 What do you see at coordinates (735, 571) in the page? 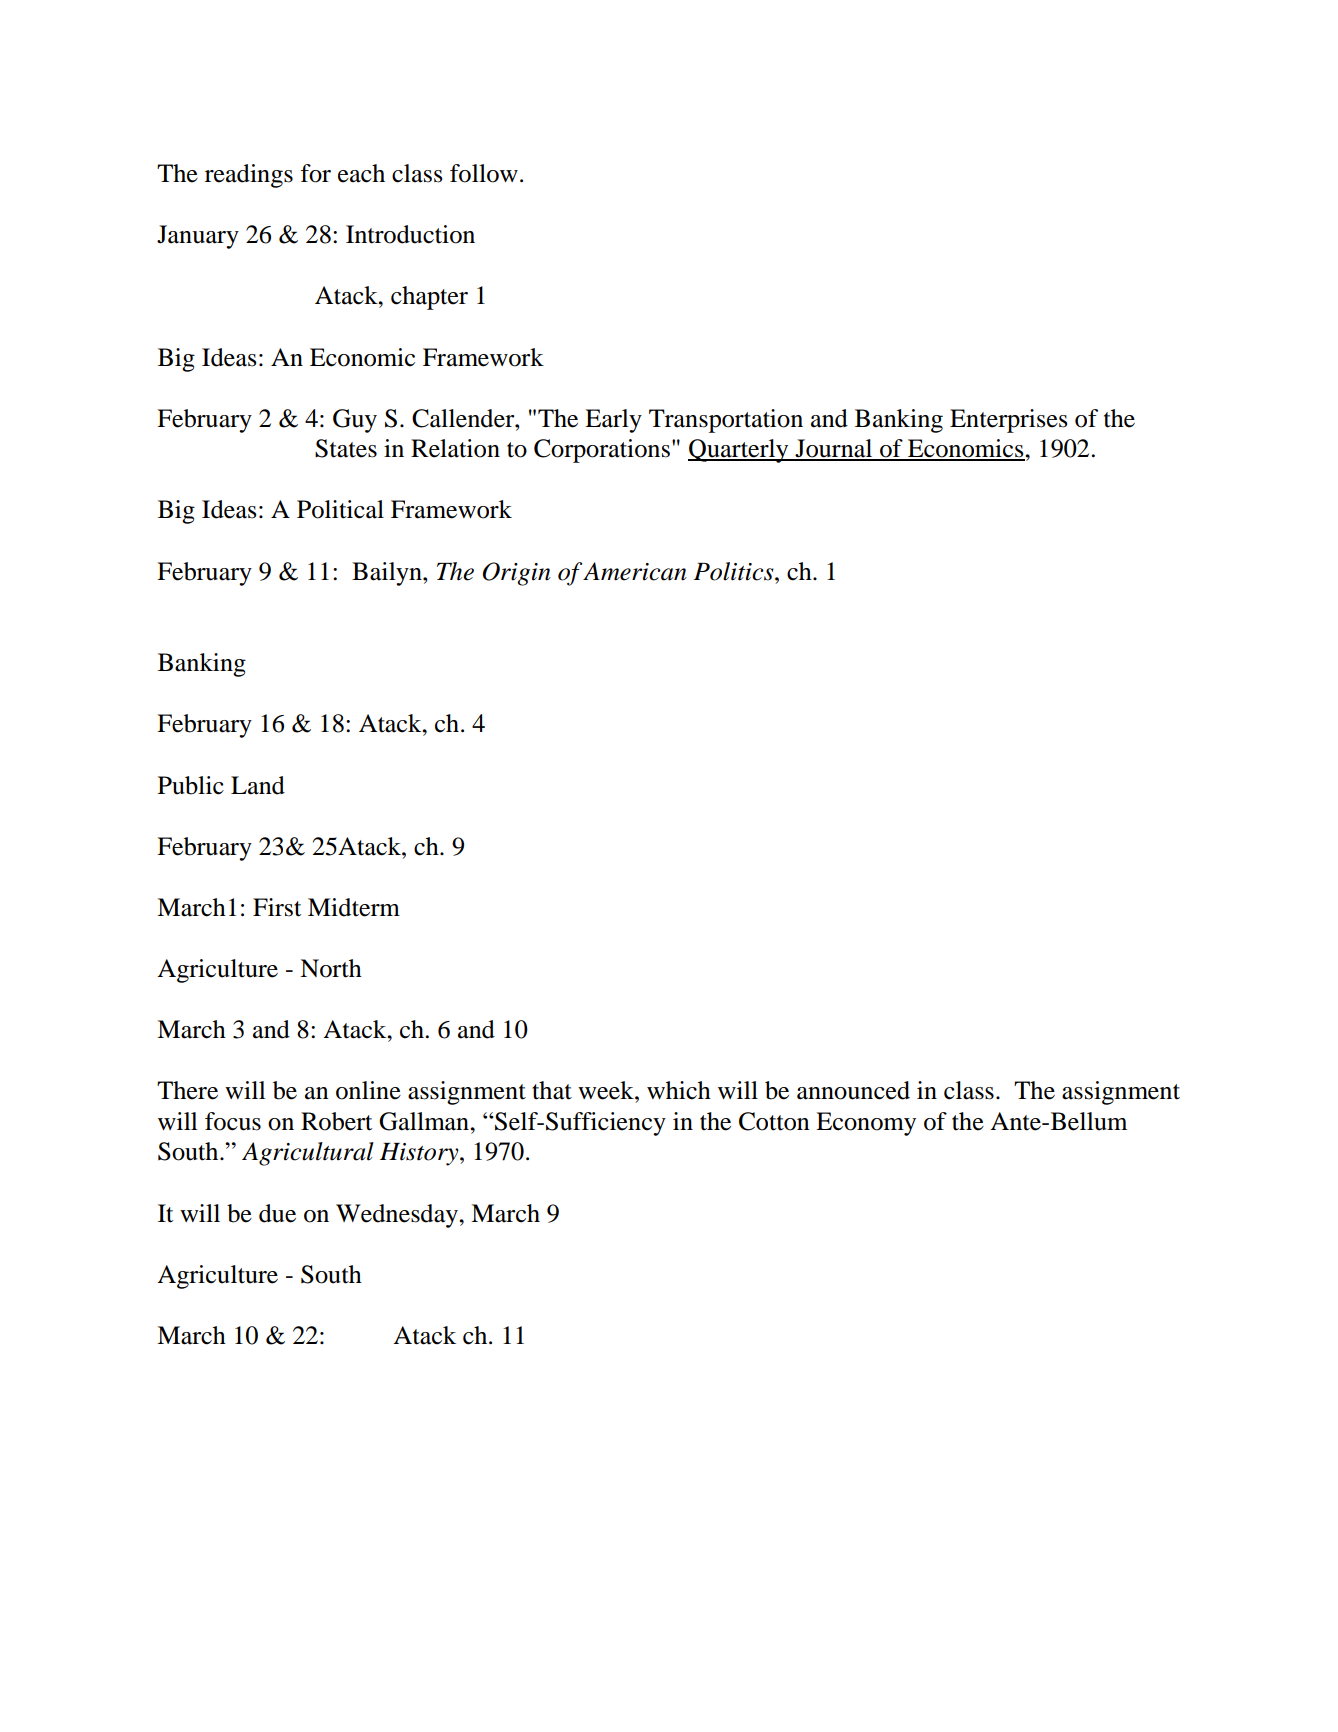
I see `Politics` at bounding box center [735, 571].
